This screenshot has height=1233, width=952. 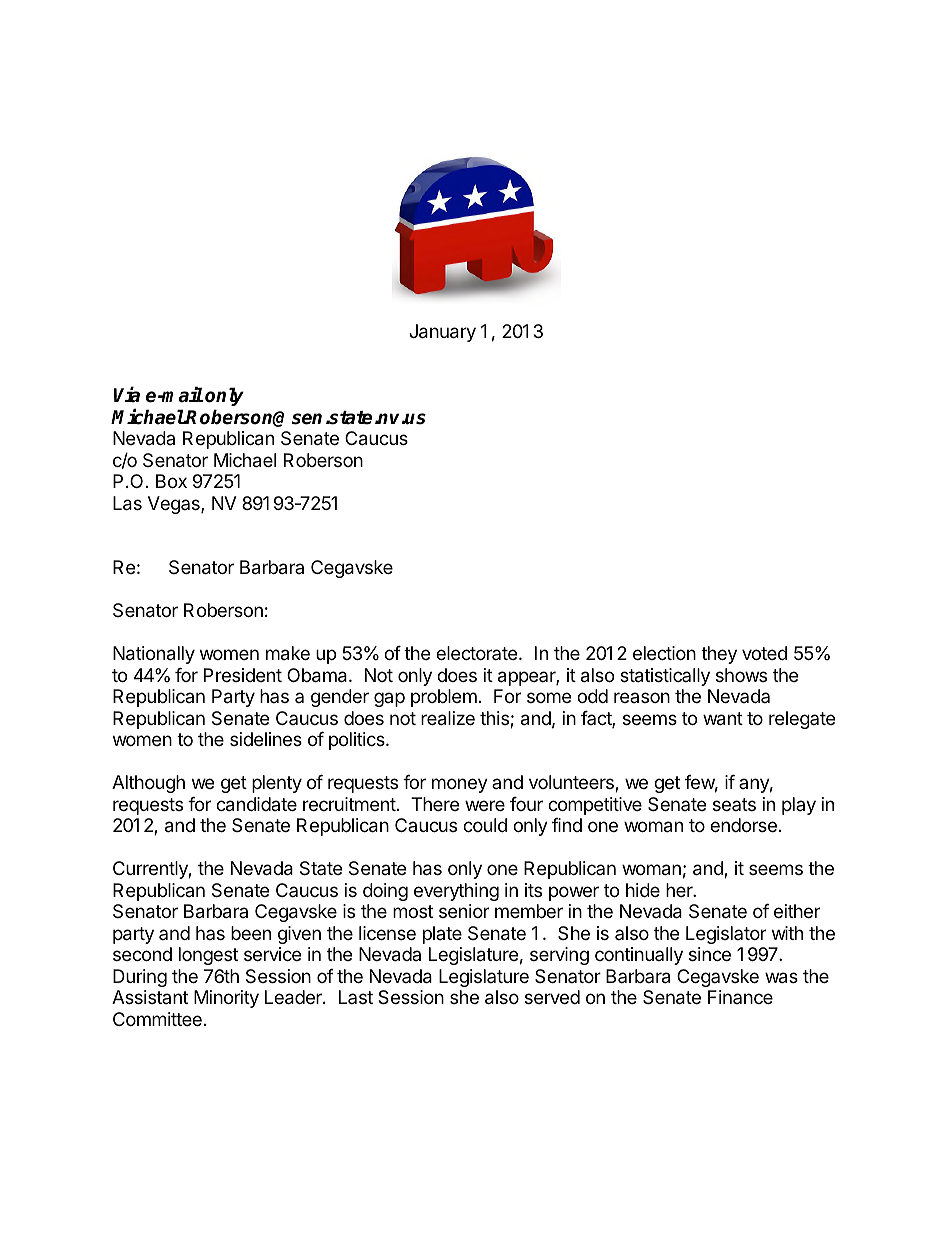 I want to click on voted, so click(x=764, y=653).
